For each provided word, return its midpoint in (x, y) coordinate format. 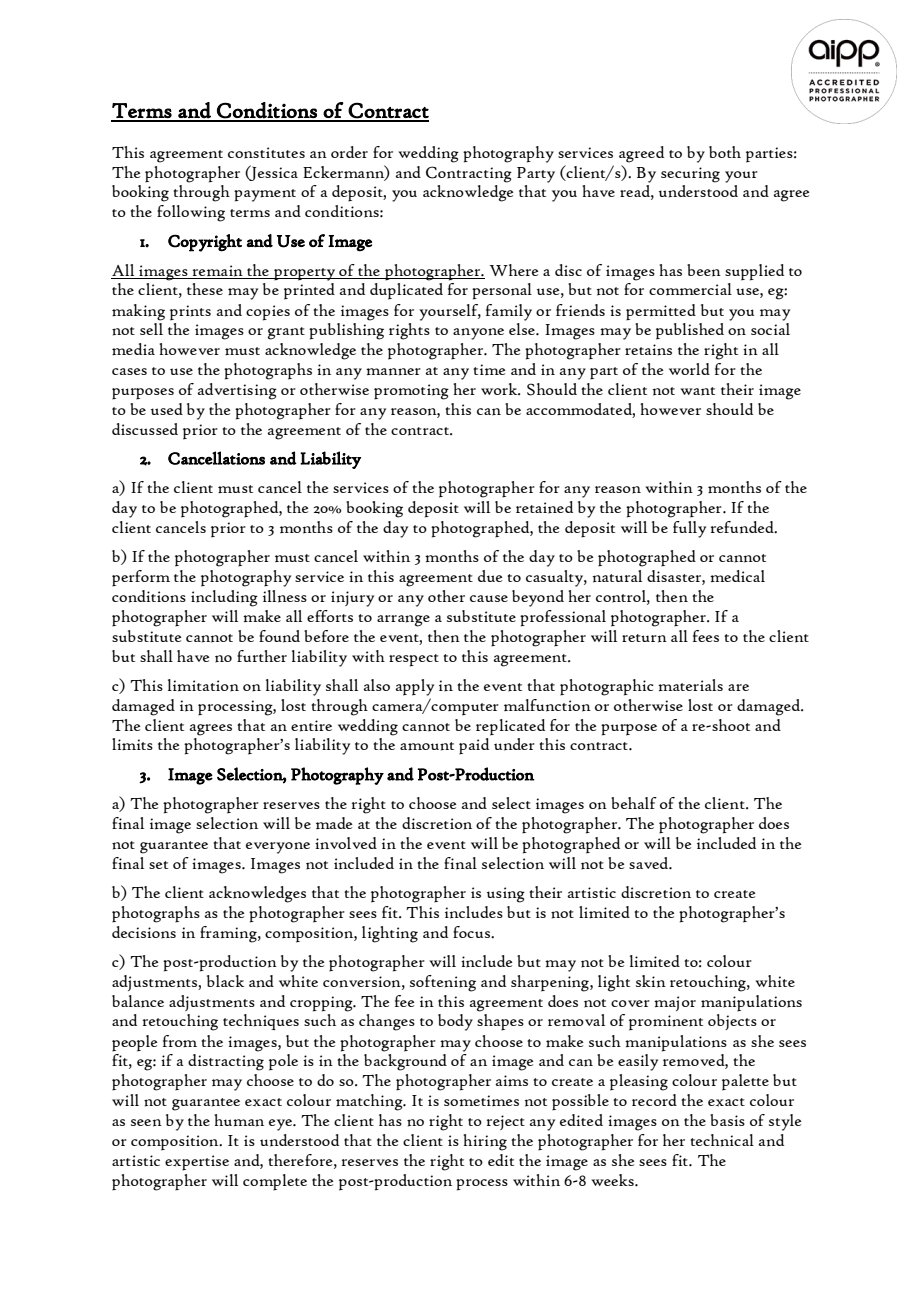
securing (690, 175)
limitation (203, 685)
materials (690, 685)
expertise (197, 1163)
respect (414, 660)
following (191, 213)
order (349, 152)
